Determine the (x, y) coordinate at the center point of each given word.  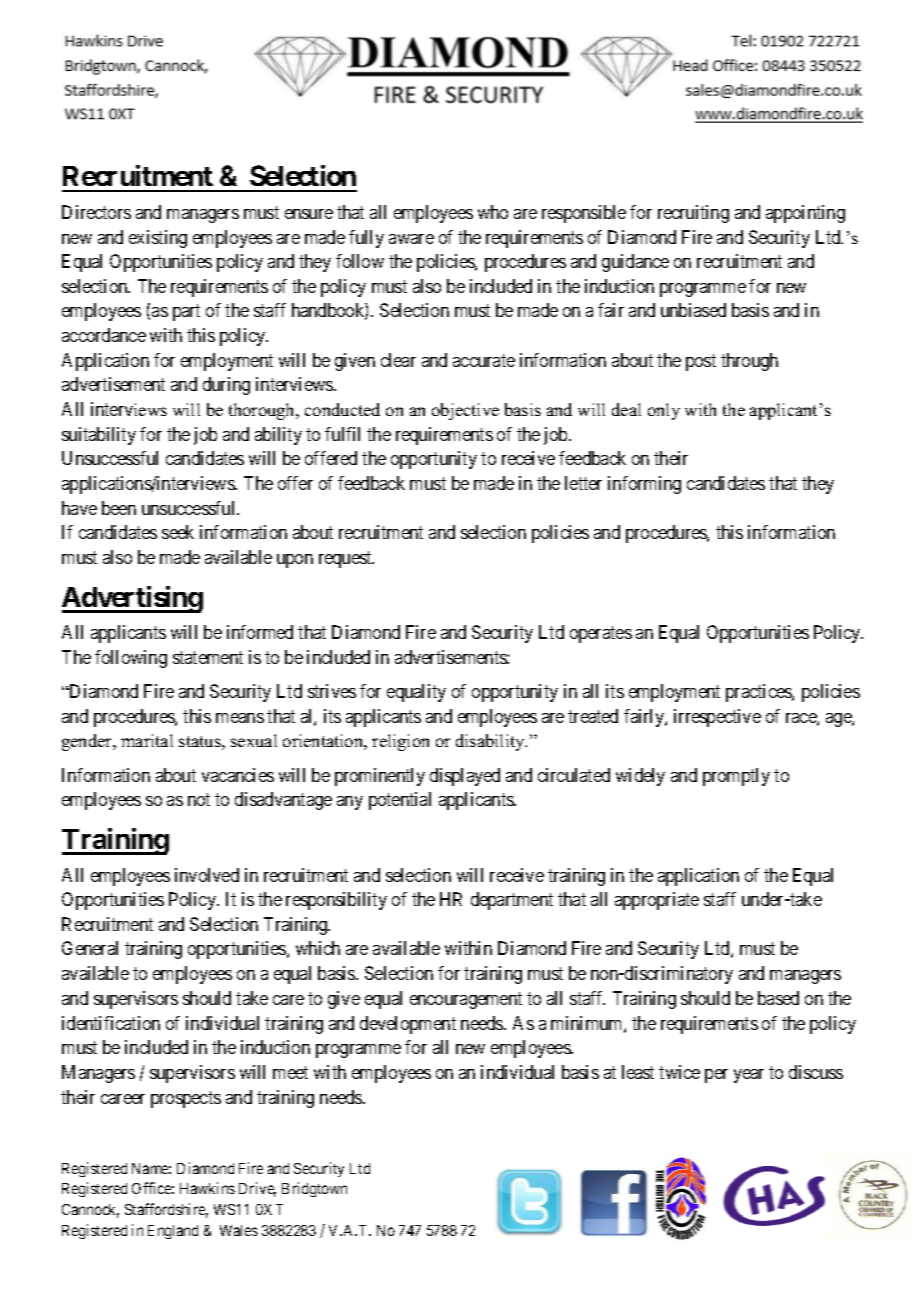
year (749, 1076)
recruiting (693, 214)
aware (411, 239)
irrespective (717, 718)
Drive (257, 1189)
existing (158, 239)
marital (147, 740)
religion (400, 742)
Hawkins (207, 1188)
